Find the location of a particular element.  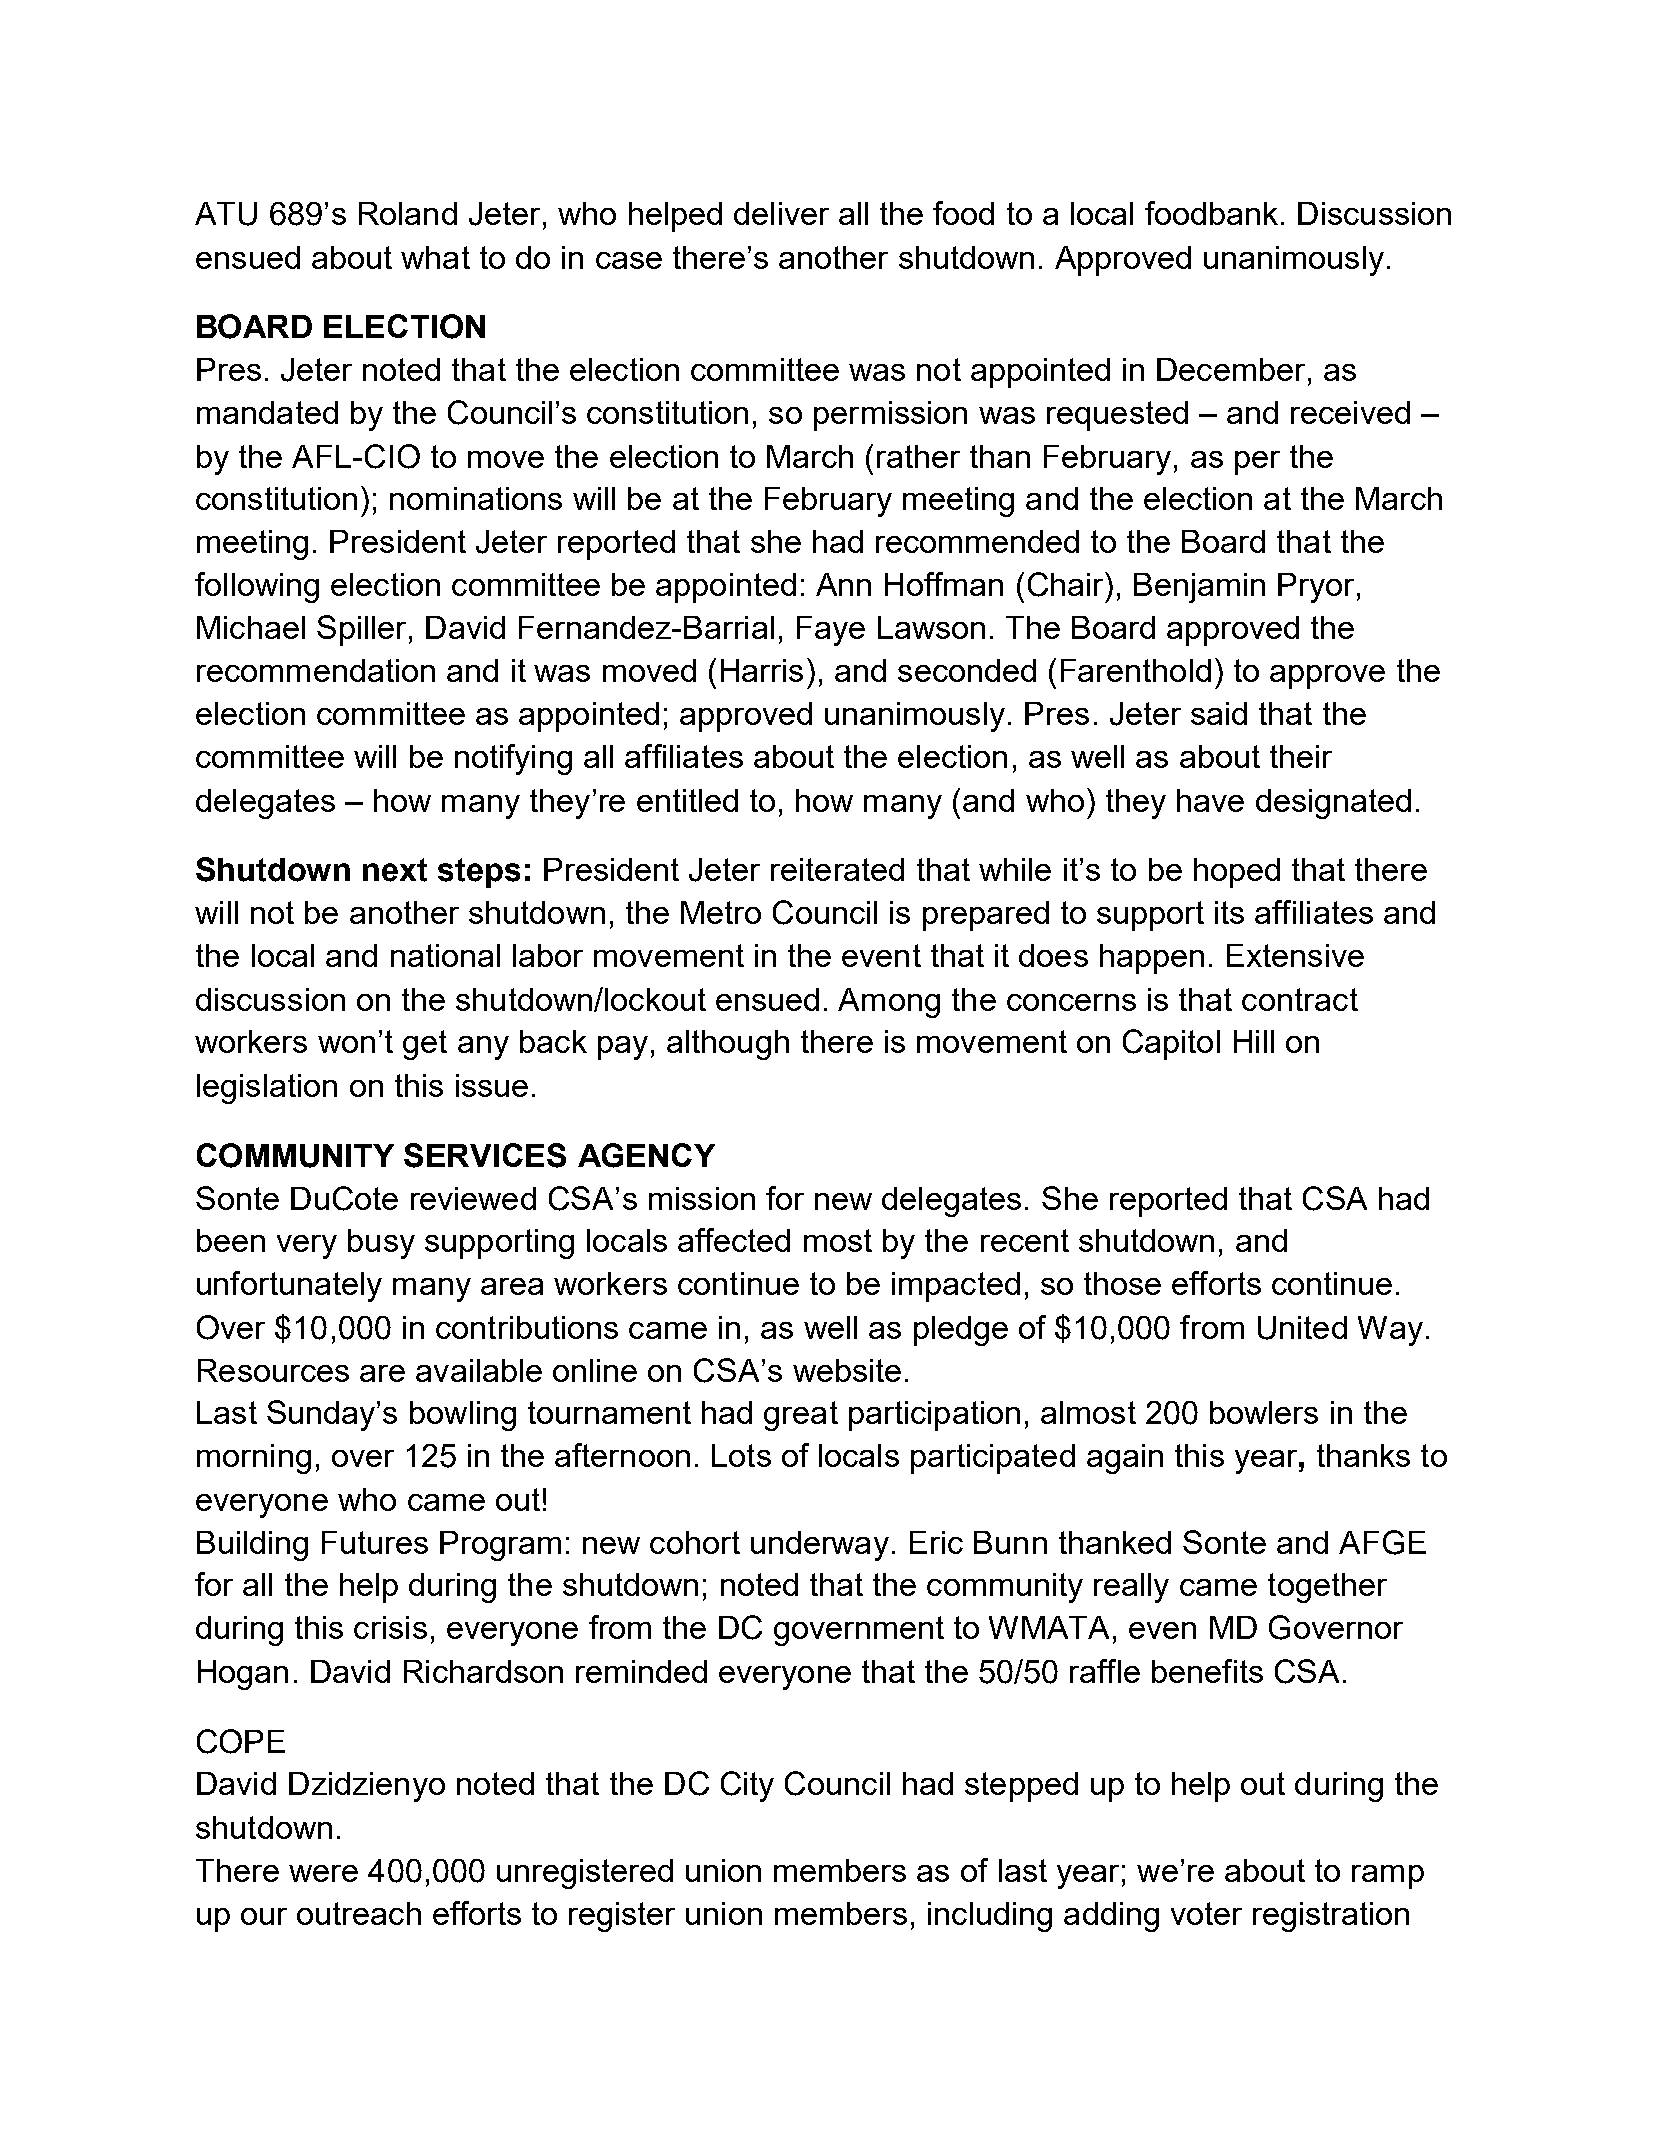

what is located at coordinates (435, 257).
